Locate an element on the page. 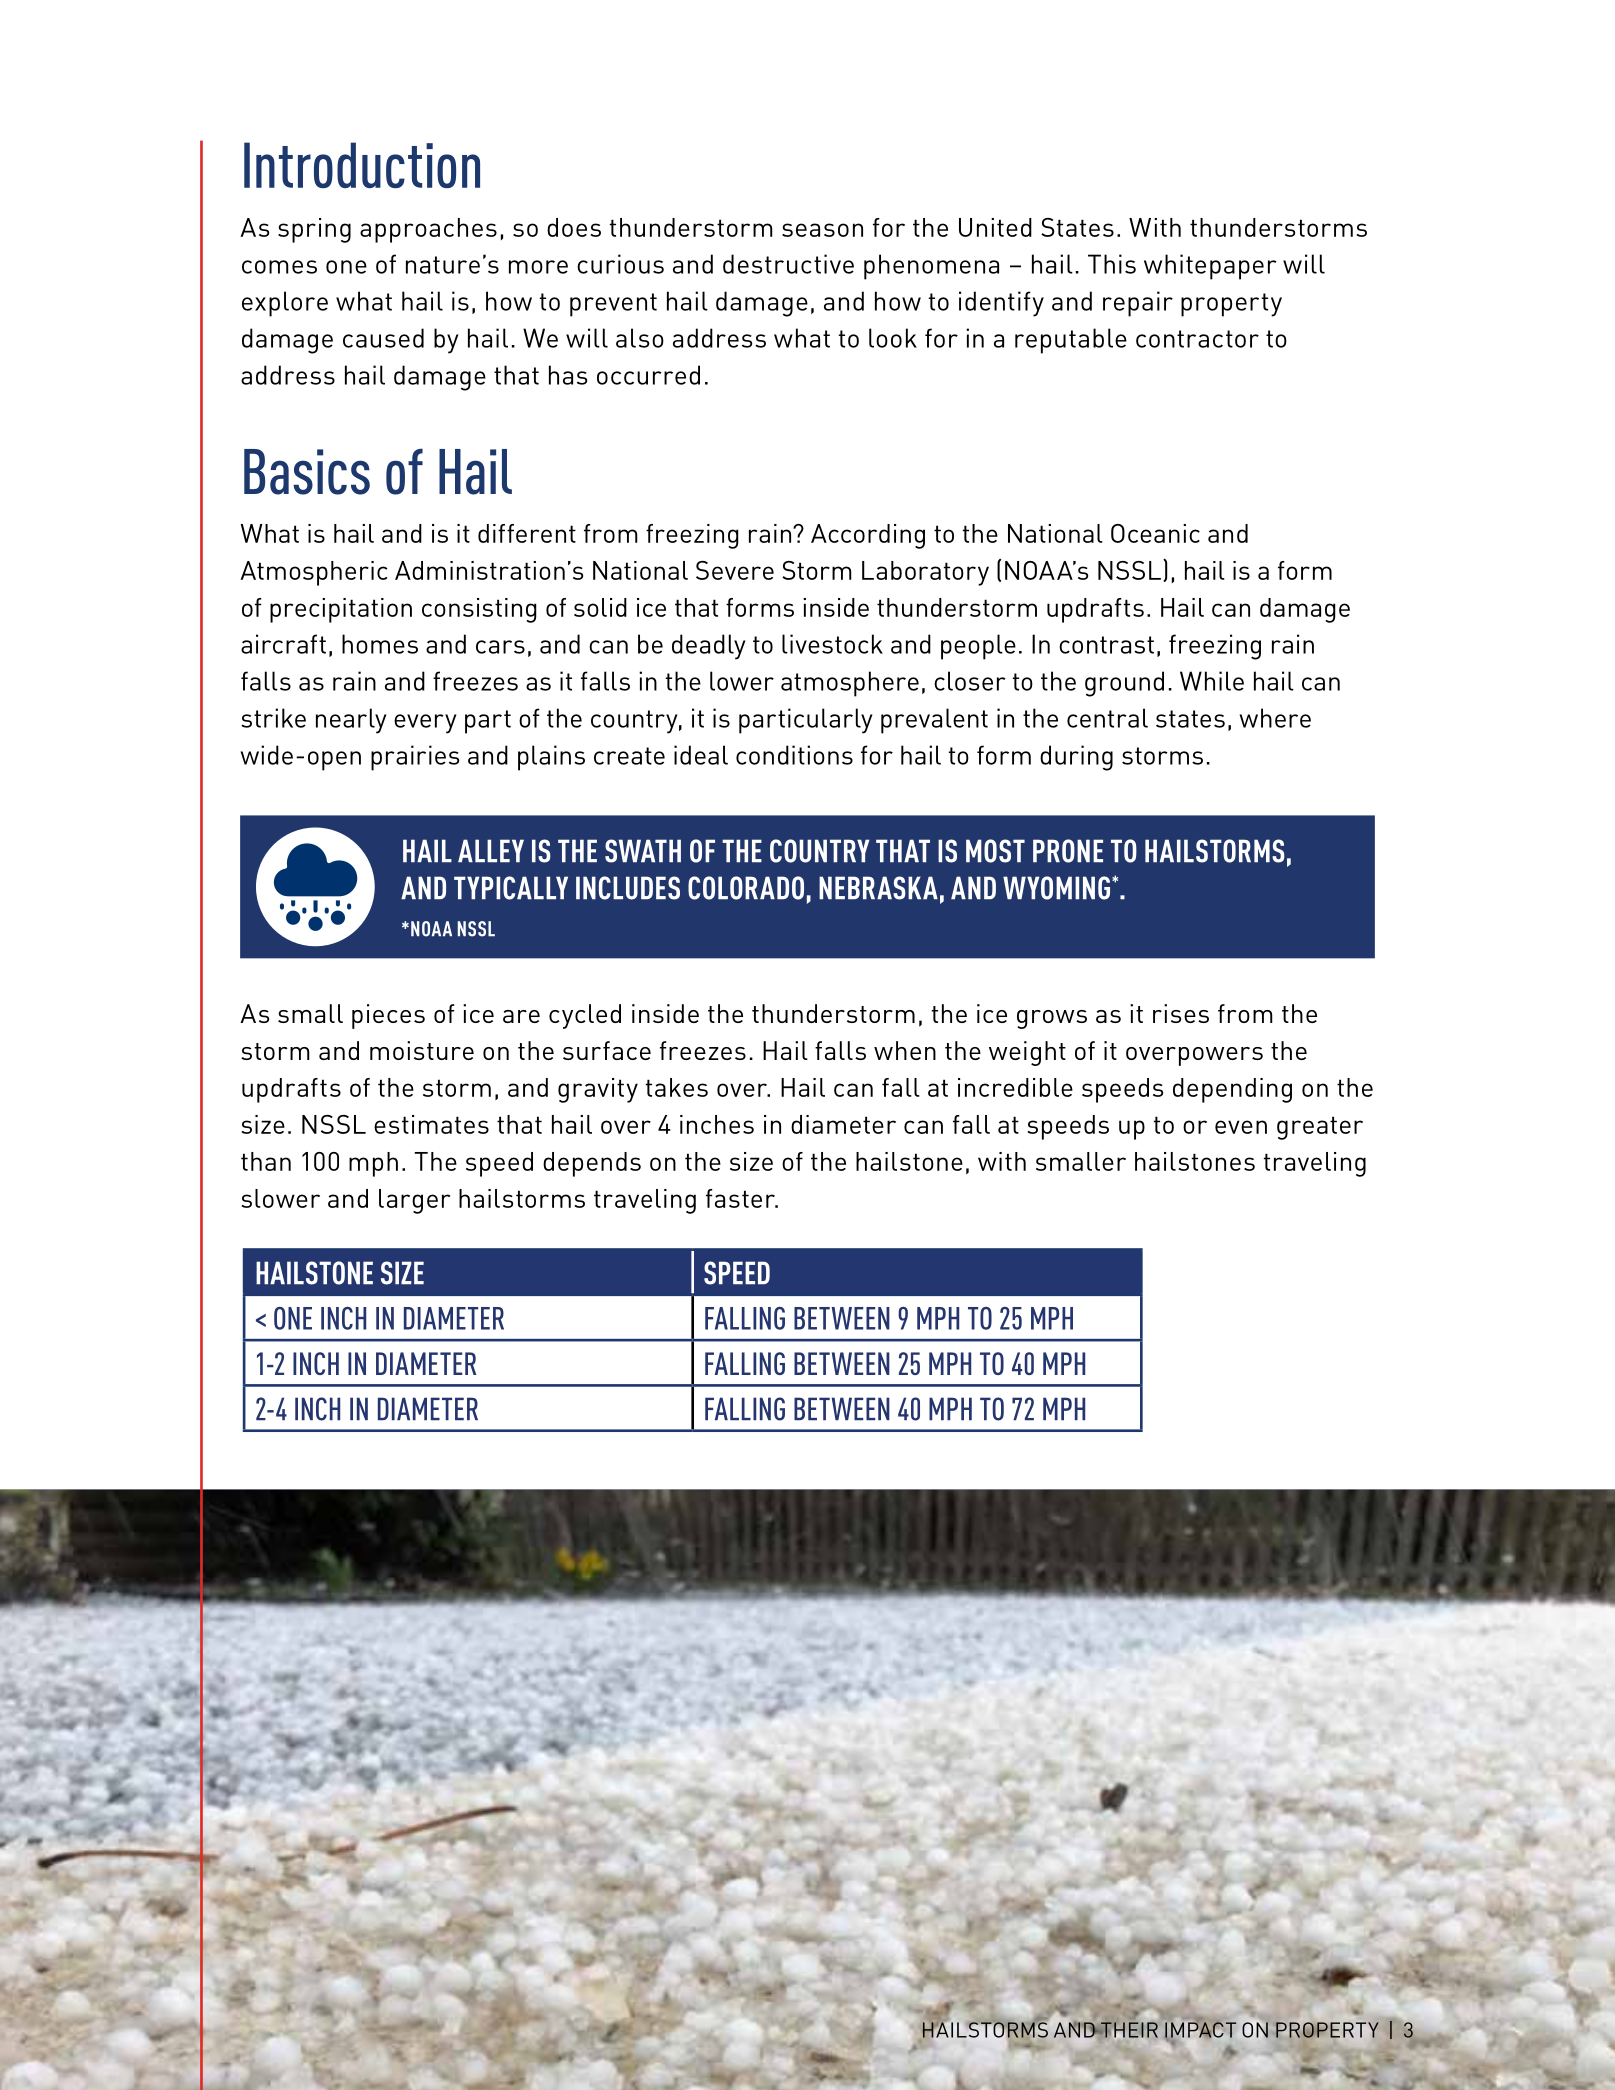  season is located at coordinates (822, 230).
